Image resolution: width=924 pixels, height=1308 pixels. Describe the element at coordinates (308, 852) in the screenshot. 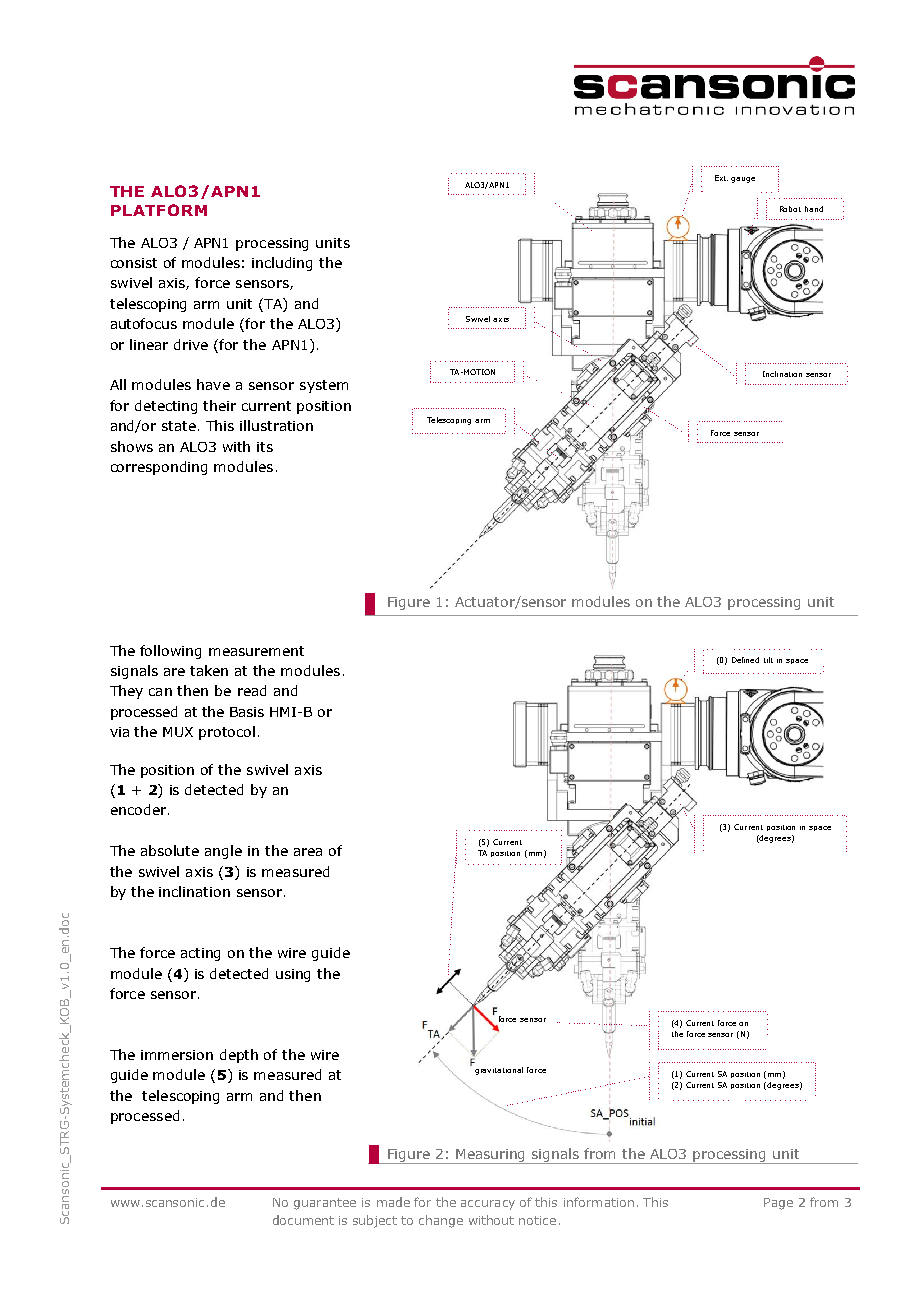

I see `area` at that location.
